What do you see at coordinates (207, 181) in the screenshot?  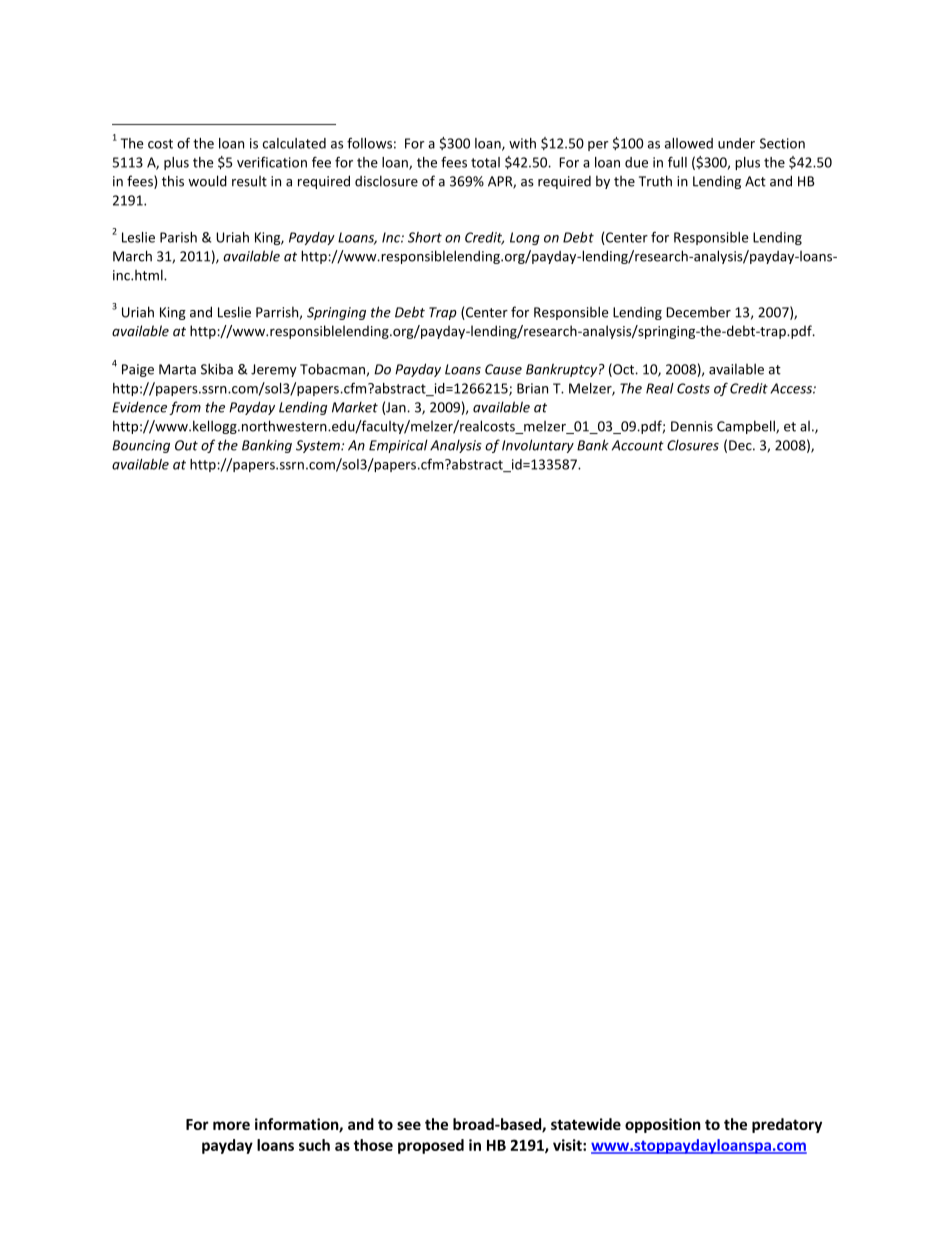 I see `would` at bounding box center [207, 181].
